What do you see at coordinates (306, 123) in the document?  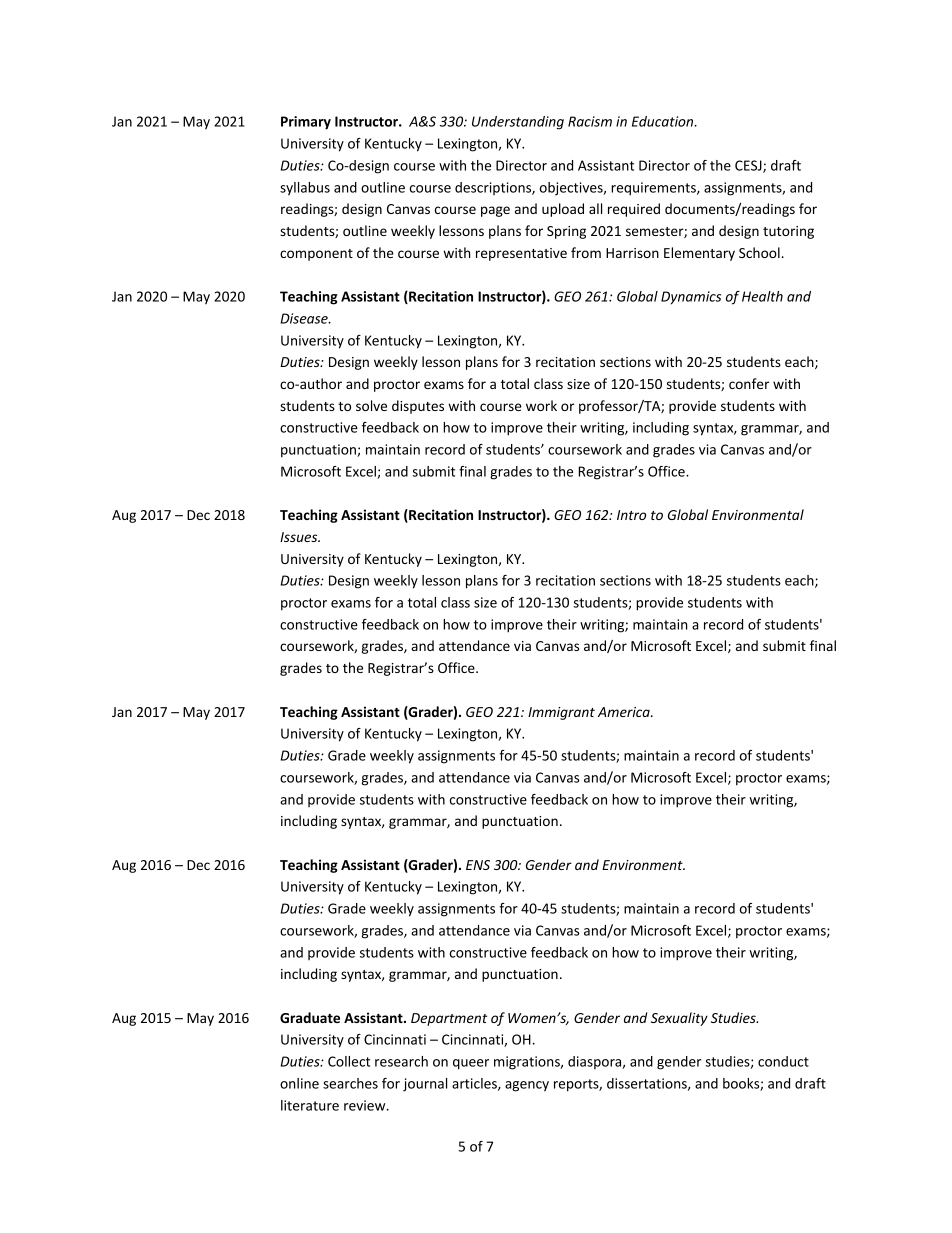 I see `Primary` at bounding box center [306, 123].
